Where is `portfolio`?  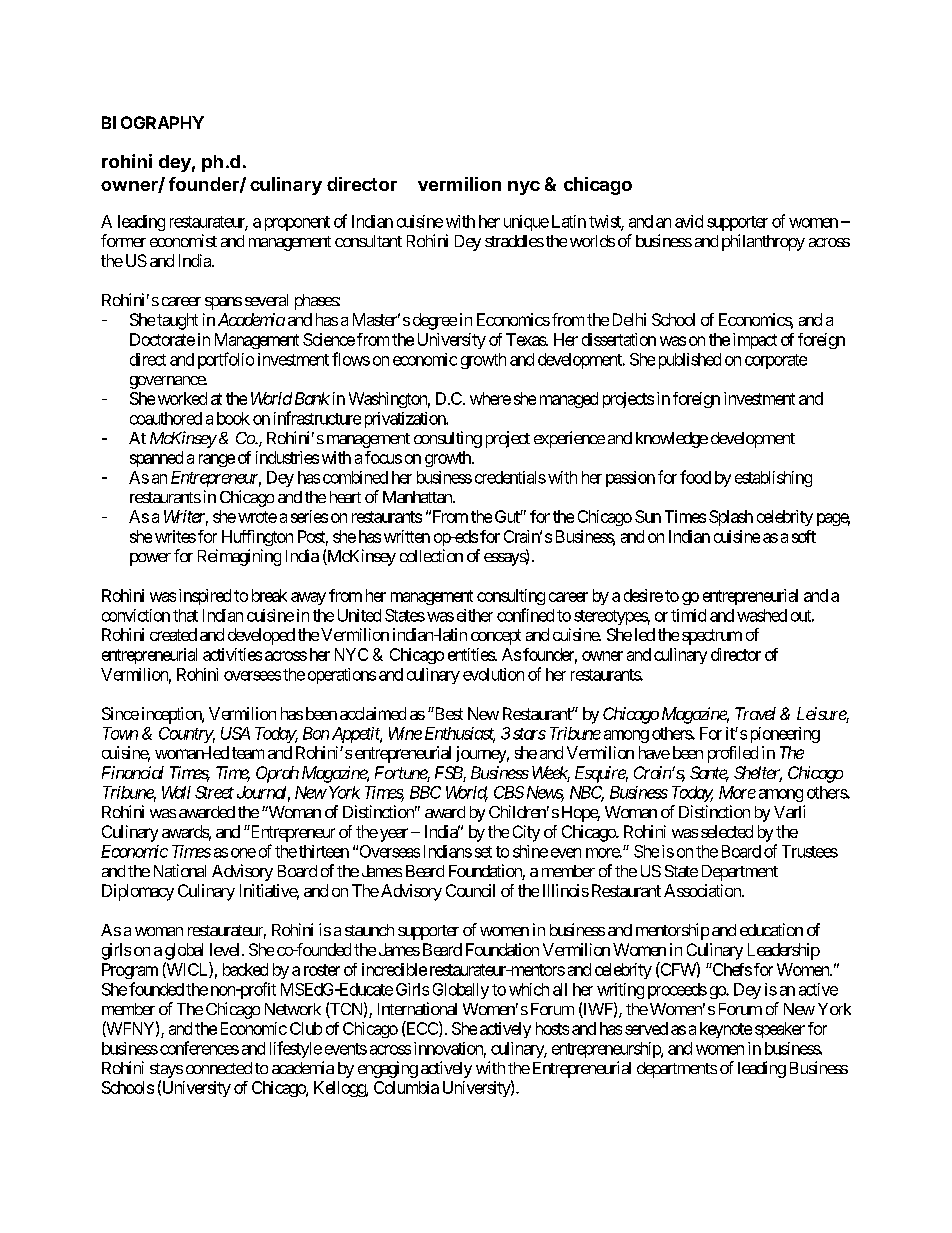 portfolio is located at coordinates (226, 360).
